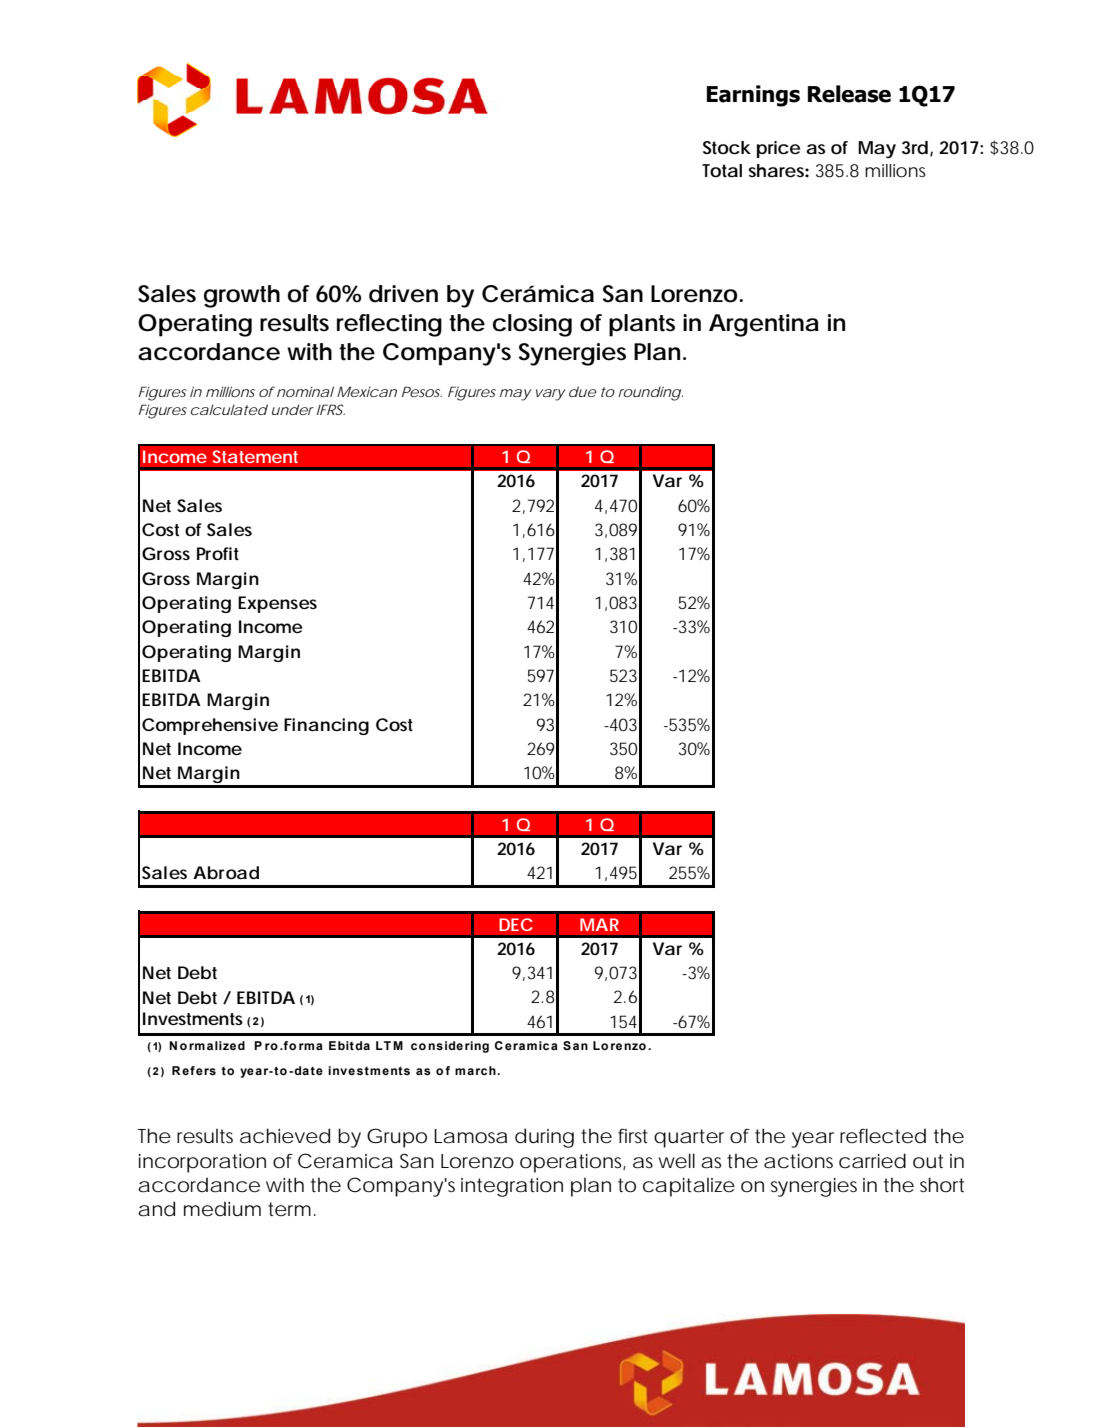  What do you see at coordinates (764, 325) in the image?
I see `Argentina` at bounding box center [764, 325].
